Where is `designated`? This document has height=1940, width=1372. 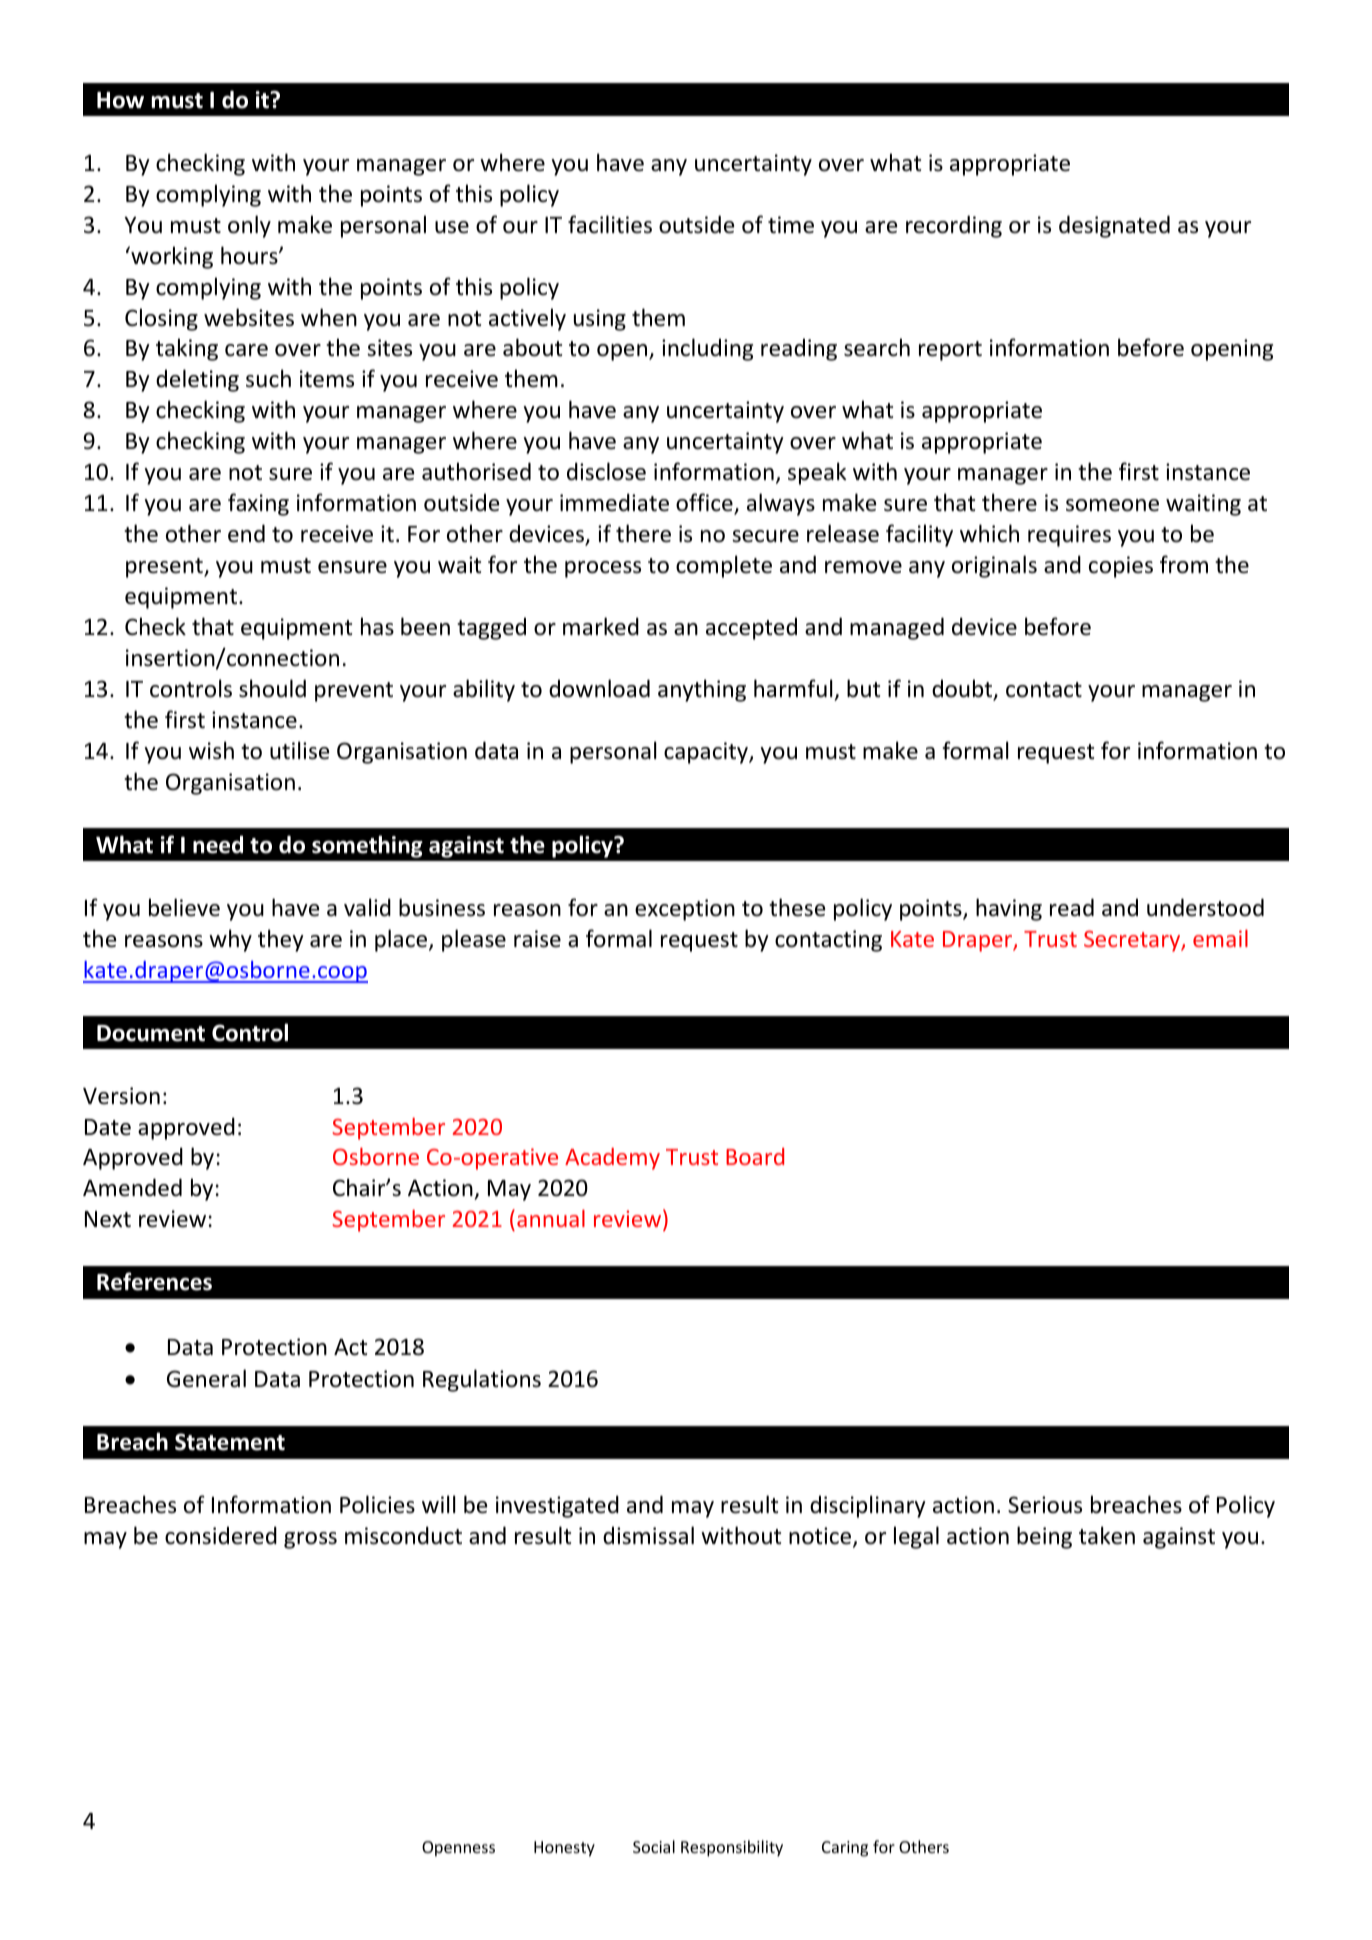
designated is located at coordinates (1114, 226).
